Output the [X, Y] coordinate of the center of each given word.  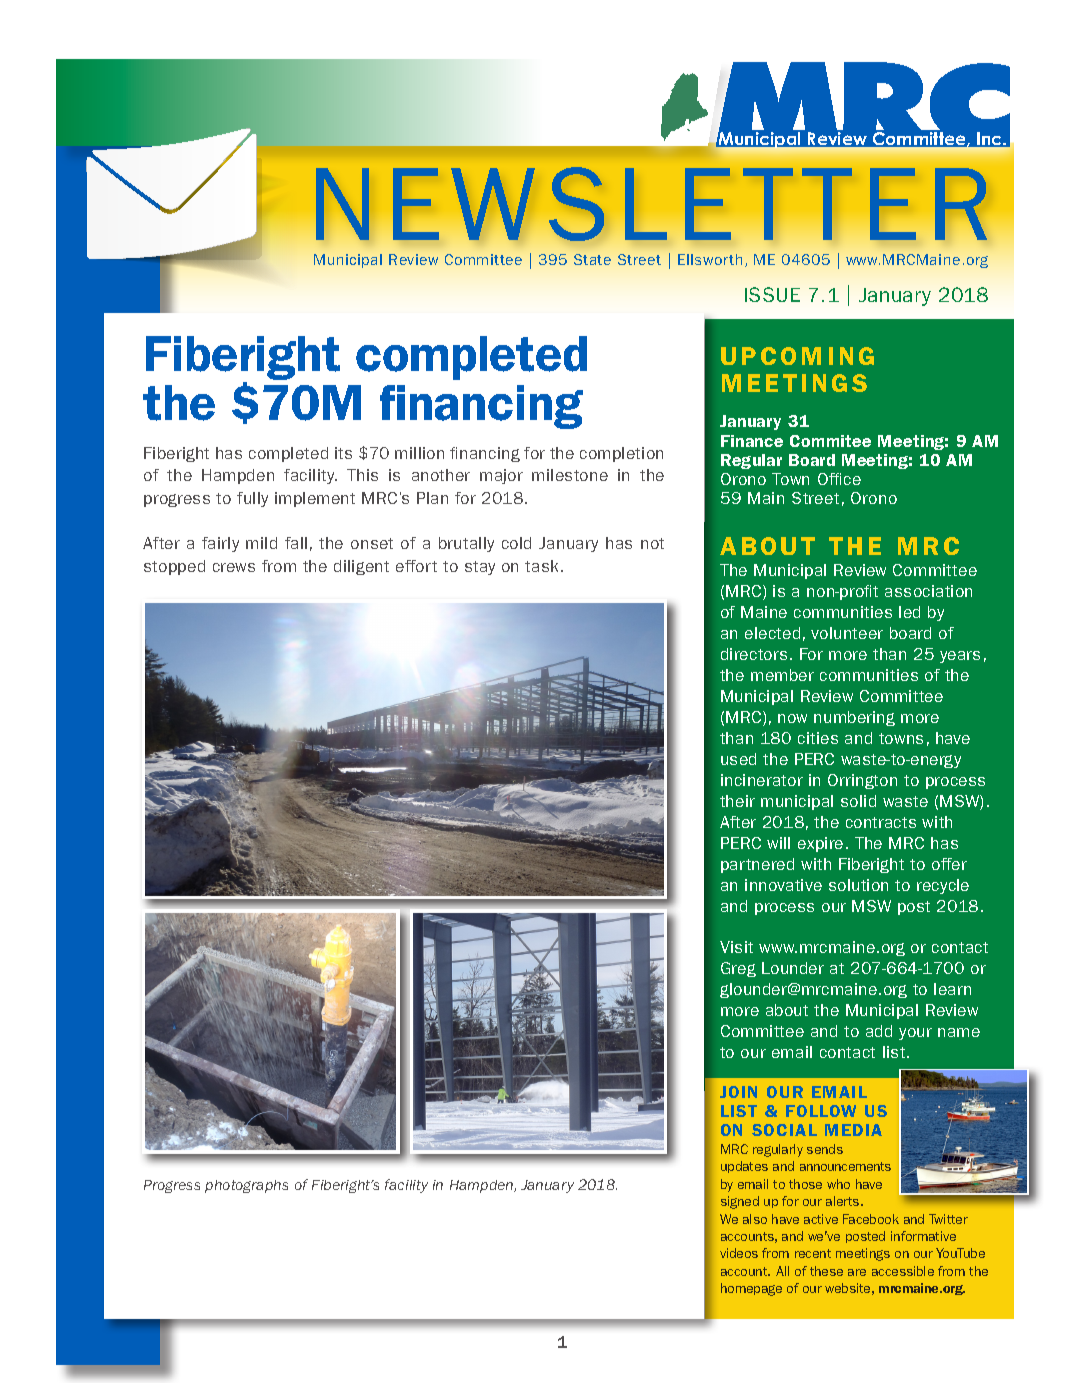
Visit [736, 947]
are [857, 1272]
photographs [246, 1186]
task [543, 566]
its [343, 453]
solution [858, 885]
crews [234, 567]
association [928, 591]
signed [740, 1202]
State [592, 259]
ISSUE [772, 294]
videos [739, 1253]
